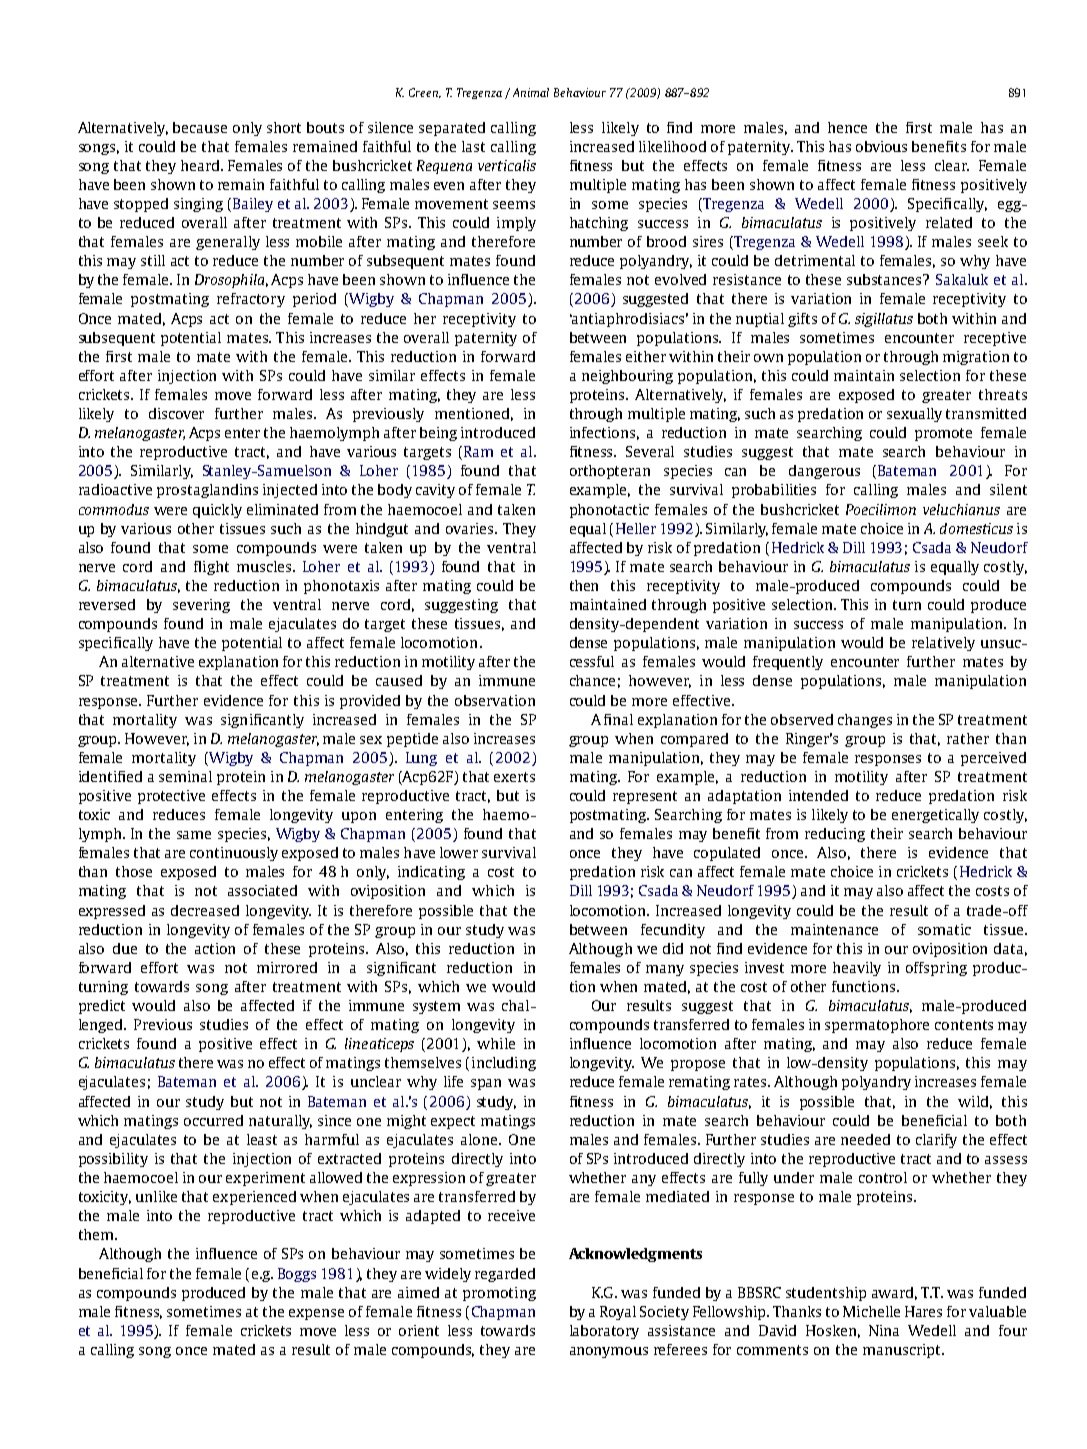  I want to click on quickly, so click(217, 511).
